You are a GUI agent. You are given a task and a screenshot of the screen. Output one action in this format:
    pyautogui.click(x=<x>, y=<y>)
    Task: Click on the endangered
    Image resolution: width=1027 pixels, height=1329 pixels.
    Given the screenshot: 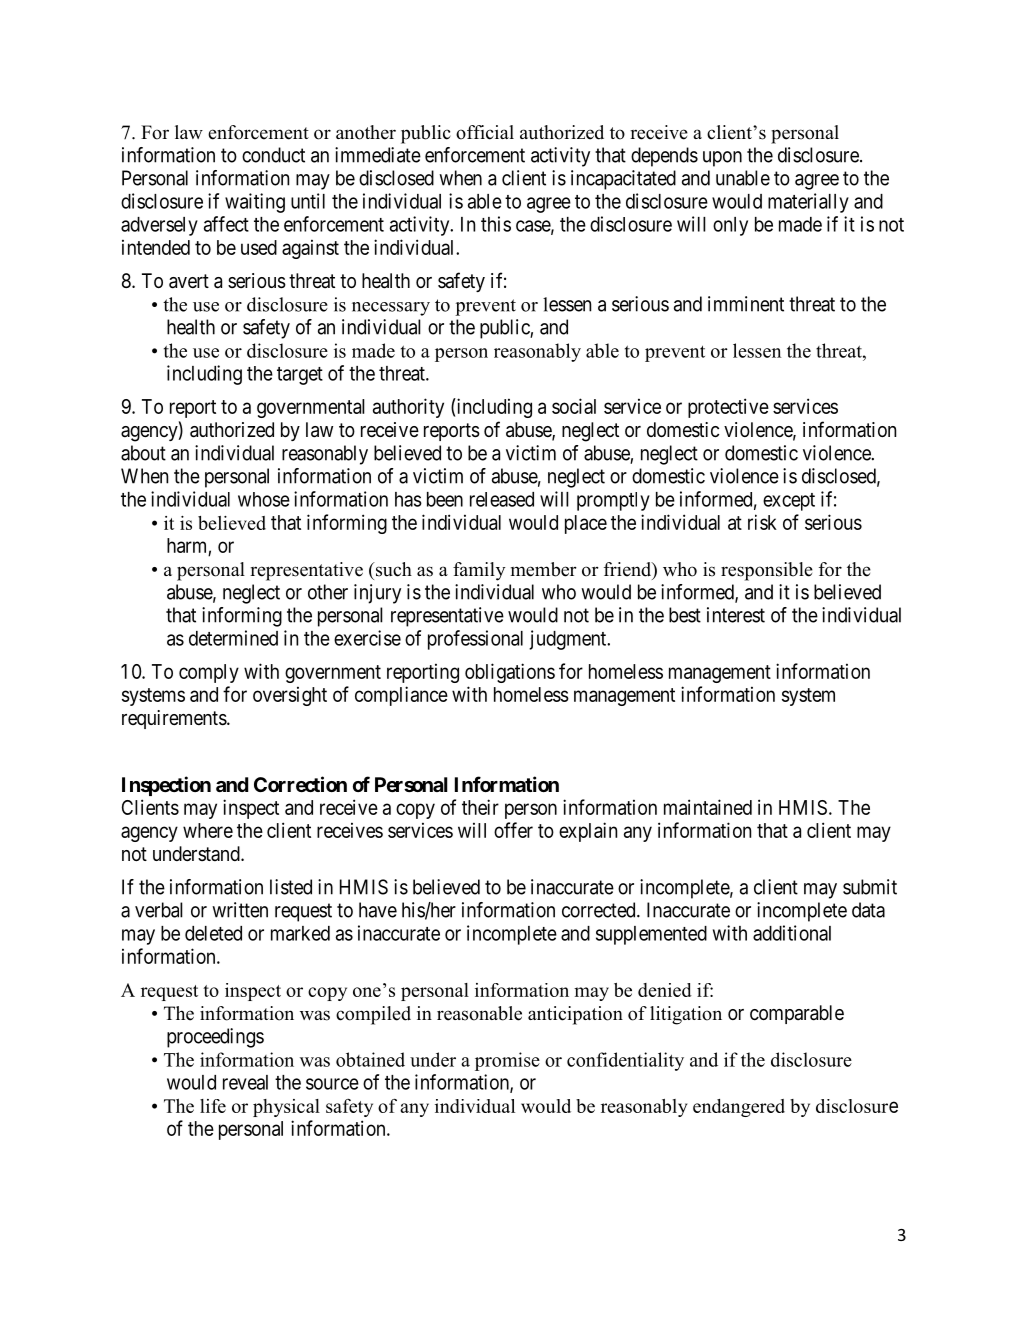 What is the action you would take?
    pyautogui.click(x=739, y=1108)
